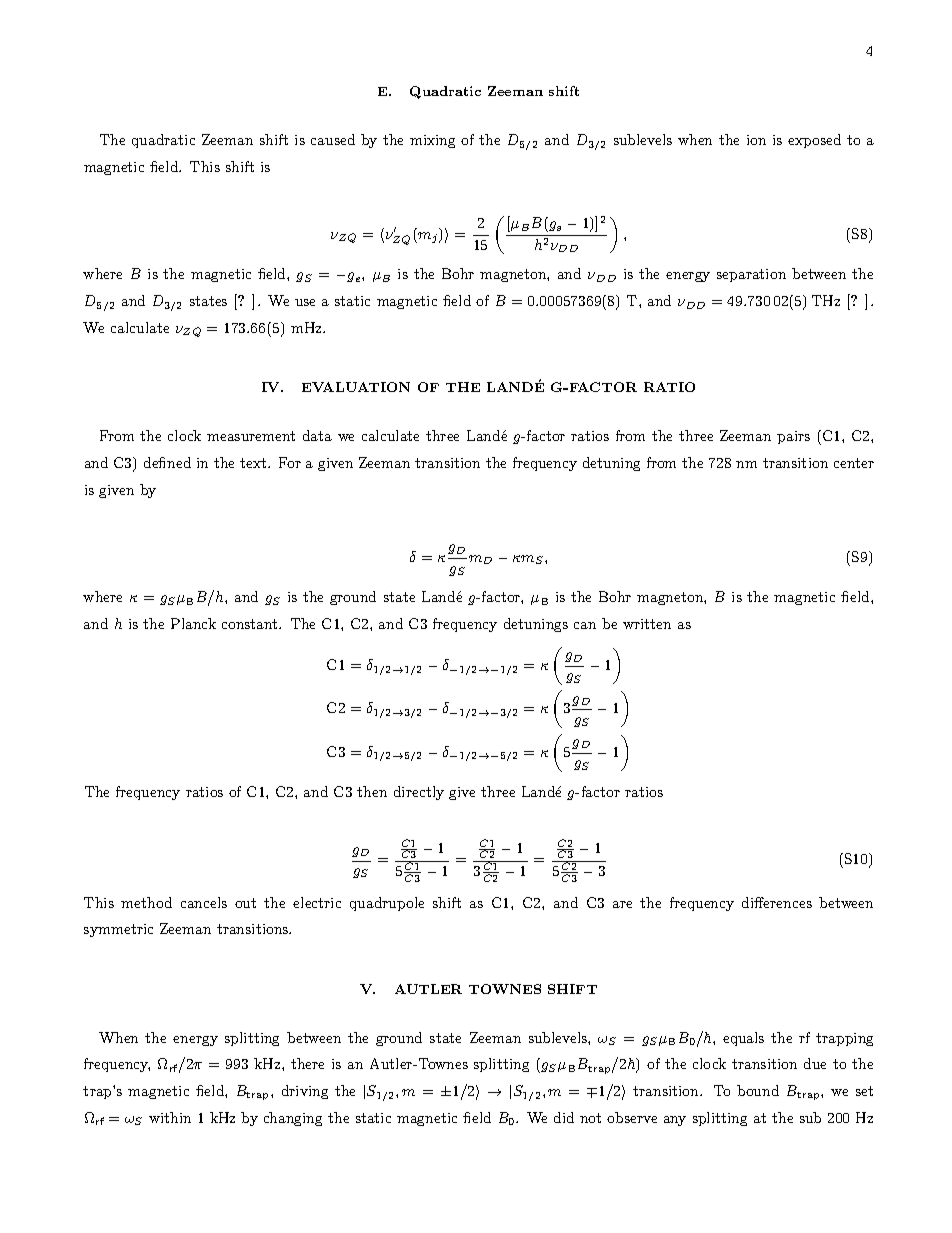 This document has width=952, height=1233. Describe the element at coordinates (647, 624) in the document. I see `written` at that location.
